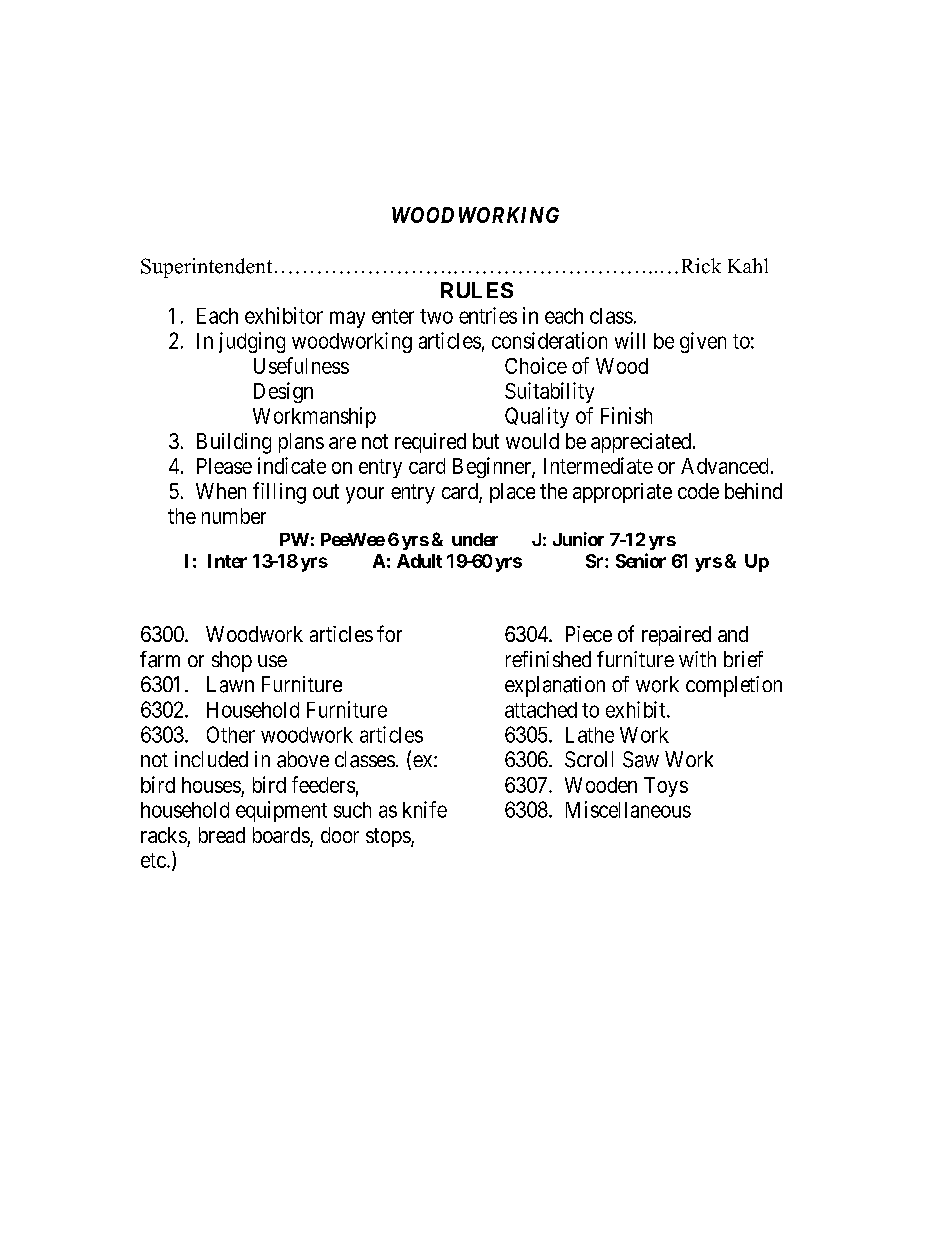 The width and height of the screenshot is (952, 1233). I want to click on judging, so click(252, 342).
